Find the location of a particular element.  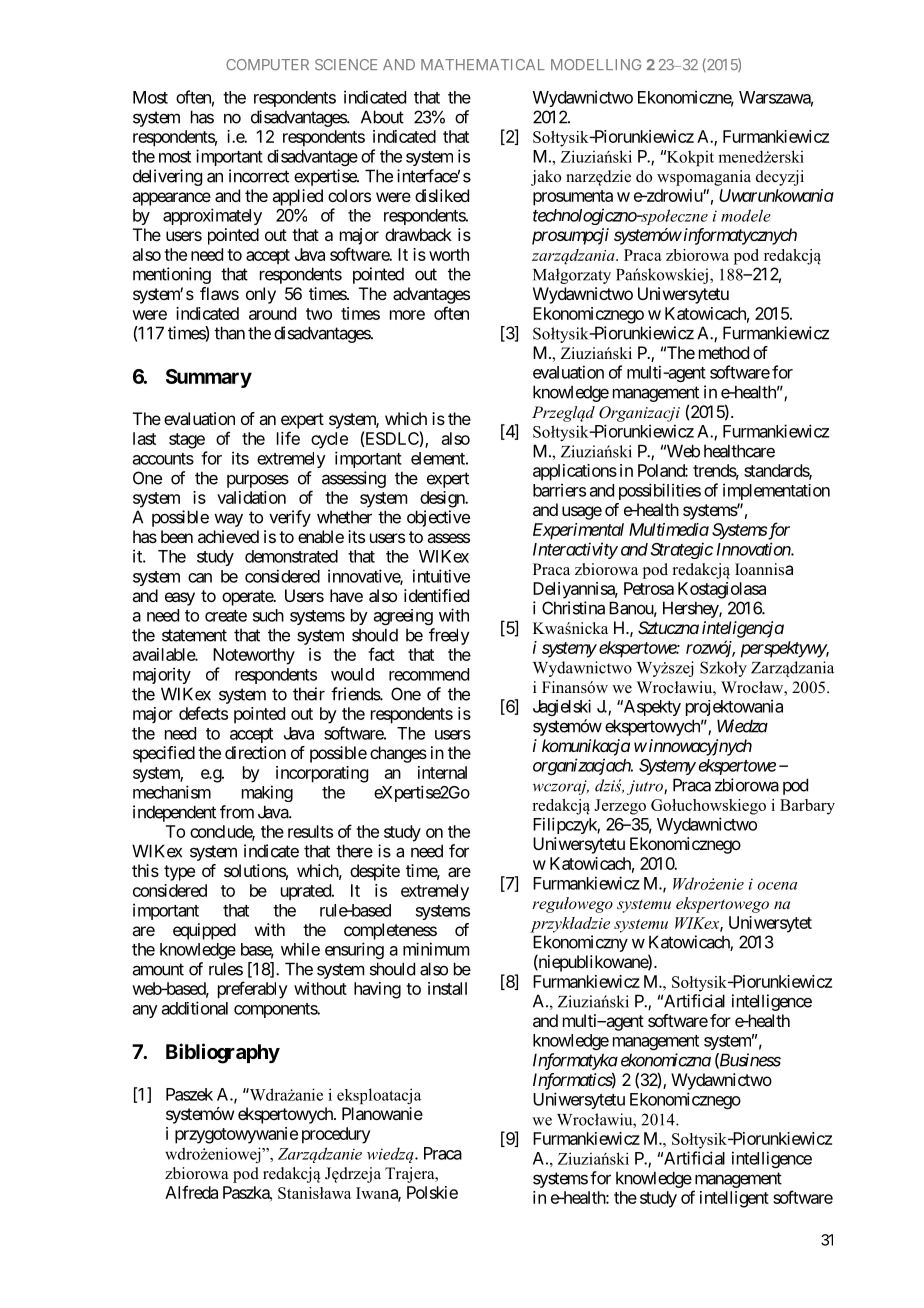

method is located at coordinates (724, 352).
